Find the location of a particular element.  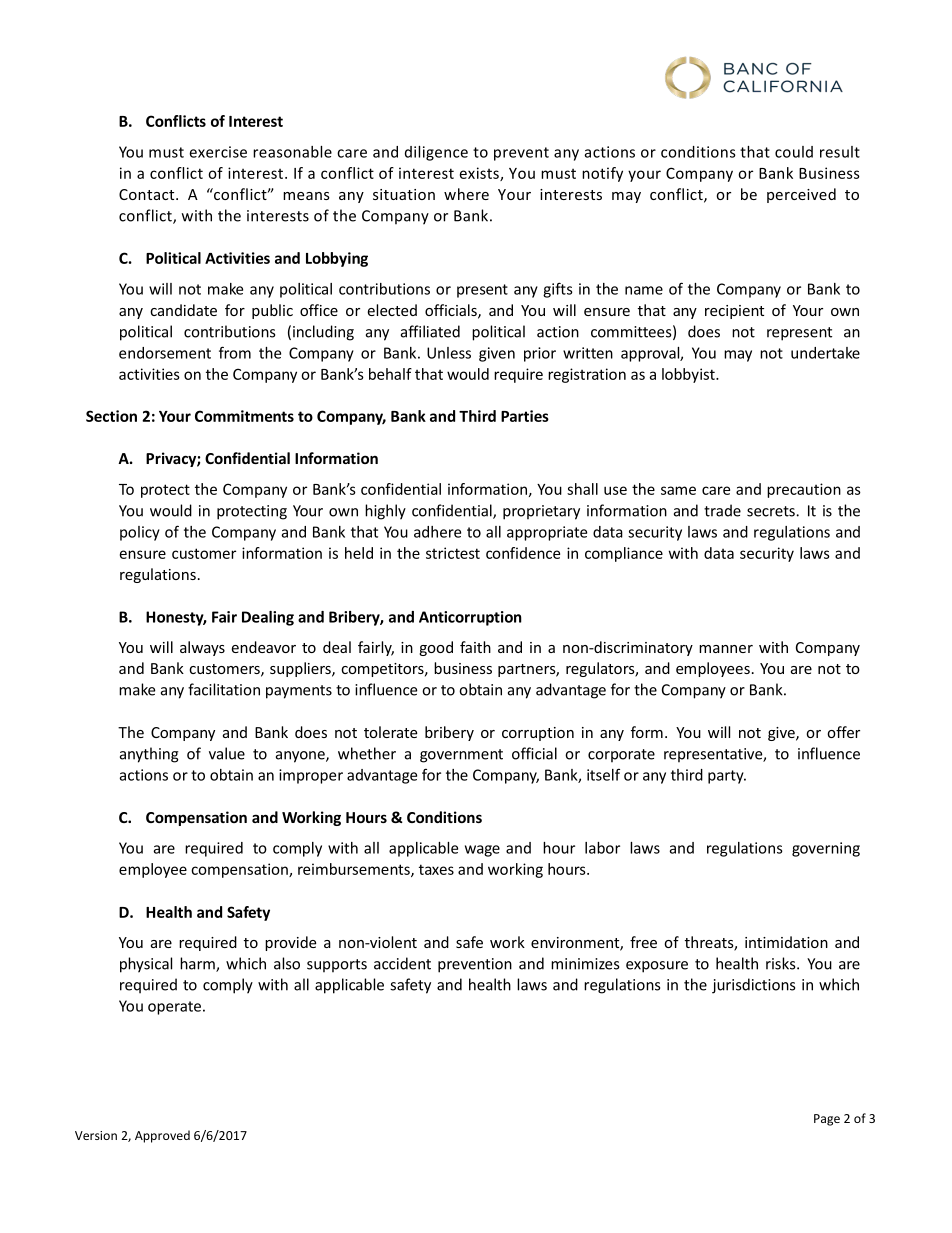

lobbyist is located at coordinates (689, 375).
